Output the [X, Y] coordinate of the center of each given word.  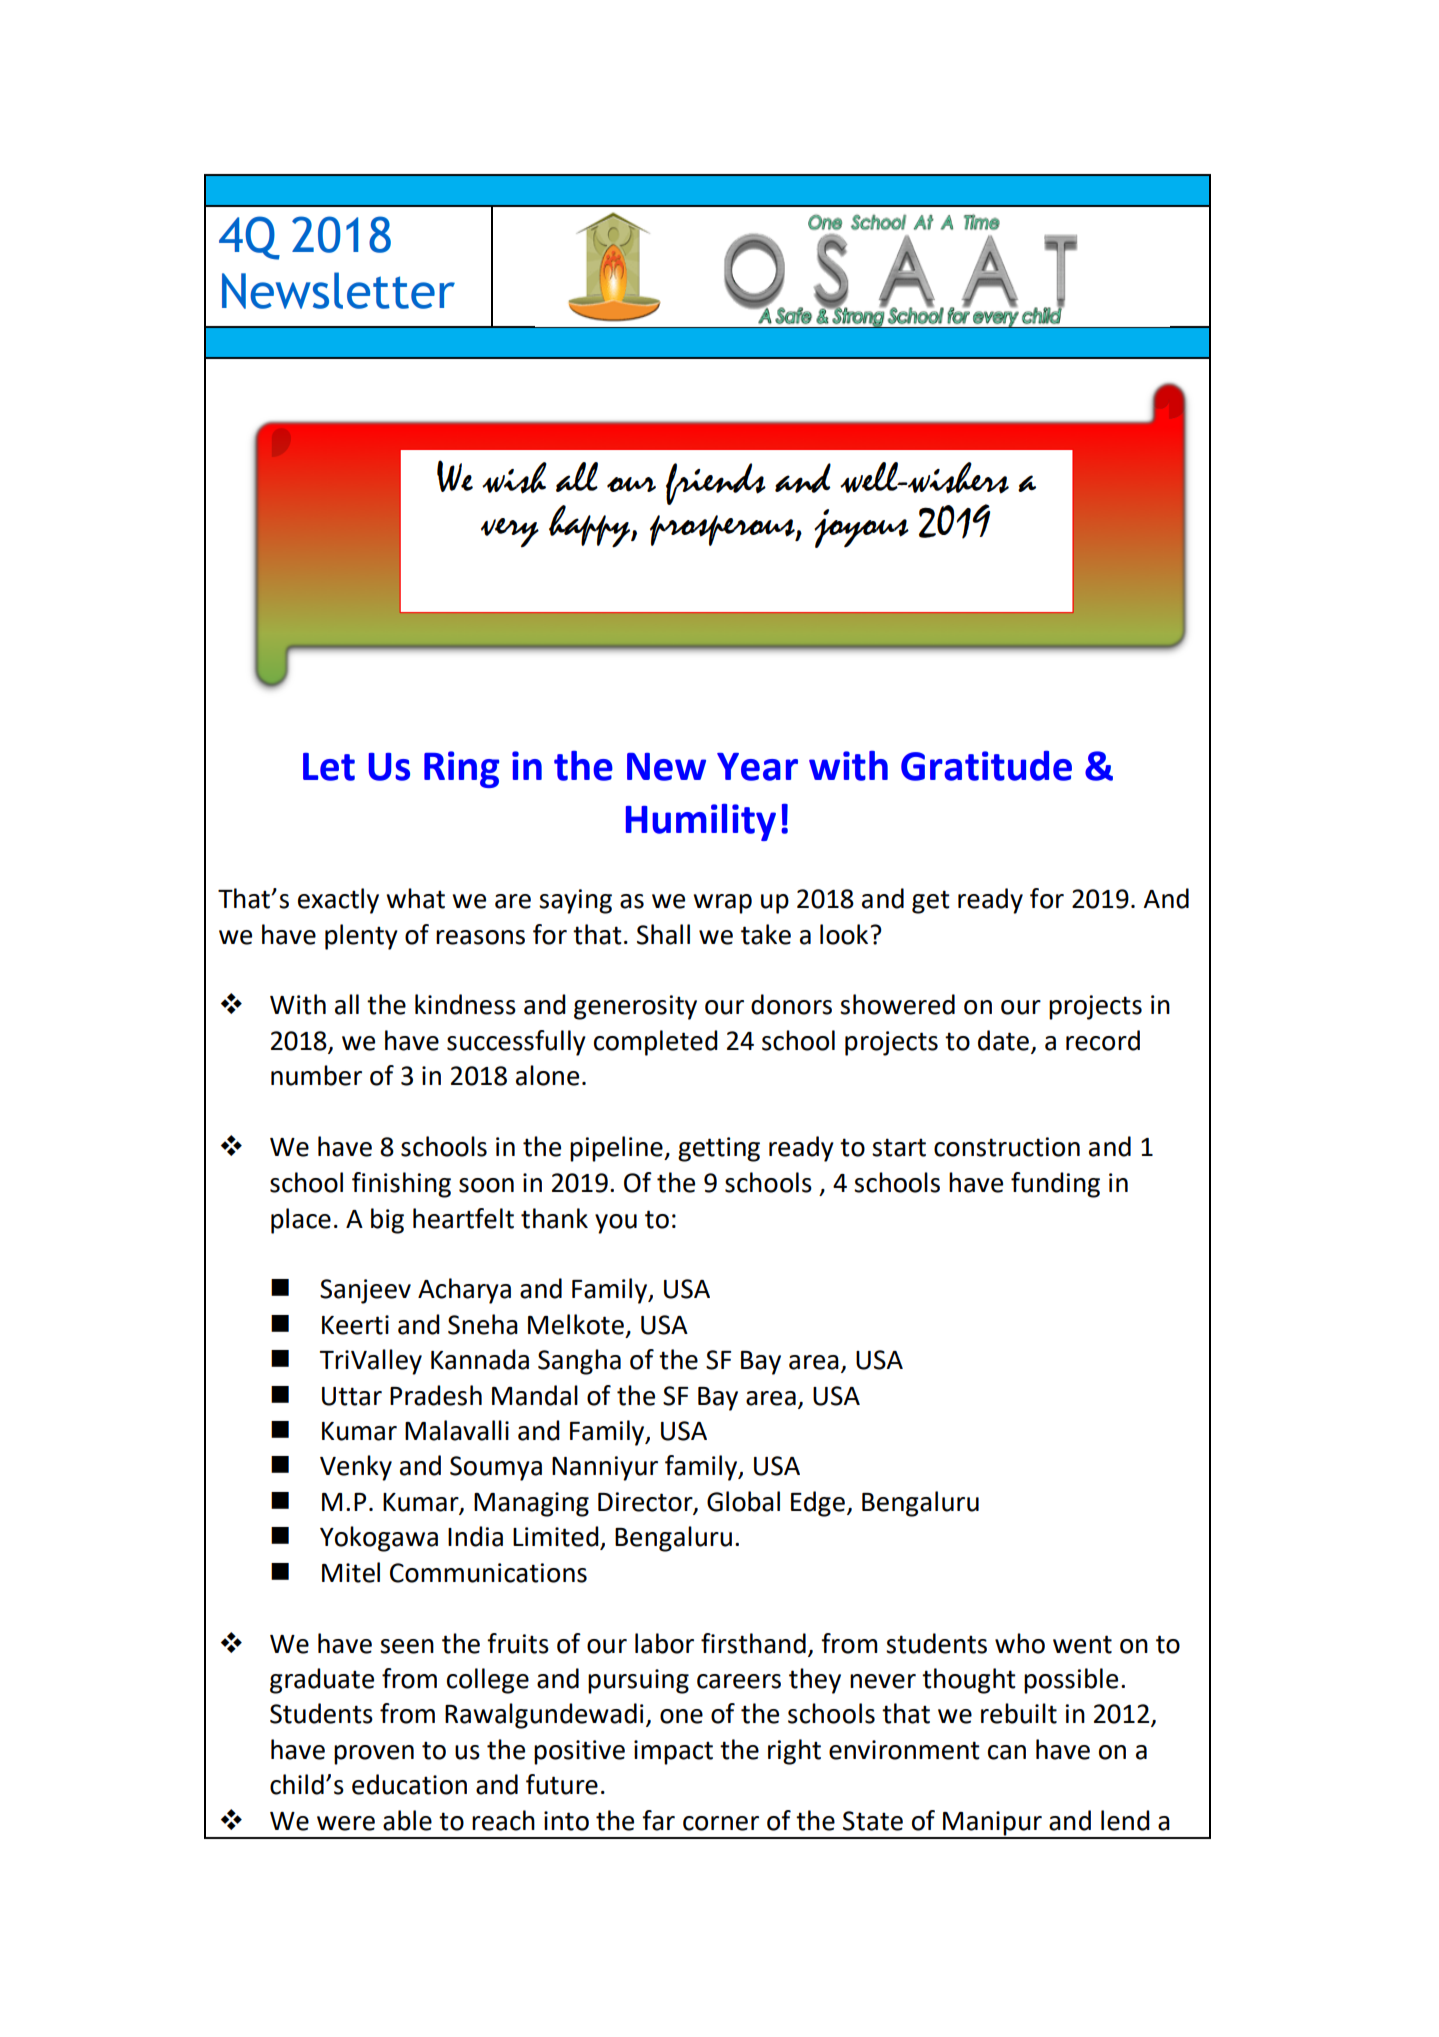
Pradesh [436, 1395]
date [1003, 1040]
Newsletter [338, 290]
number [316, 1075]
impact [673, 1752]
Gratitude [986, 766]
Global [743, 1501]
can [1007, 1752]
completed [656, 1043]
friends [716, 484]
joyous [861, 528]
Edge [818, 1504]
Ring [462, 769]
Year [757, 767]
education [409, 1784]
